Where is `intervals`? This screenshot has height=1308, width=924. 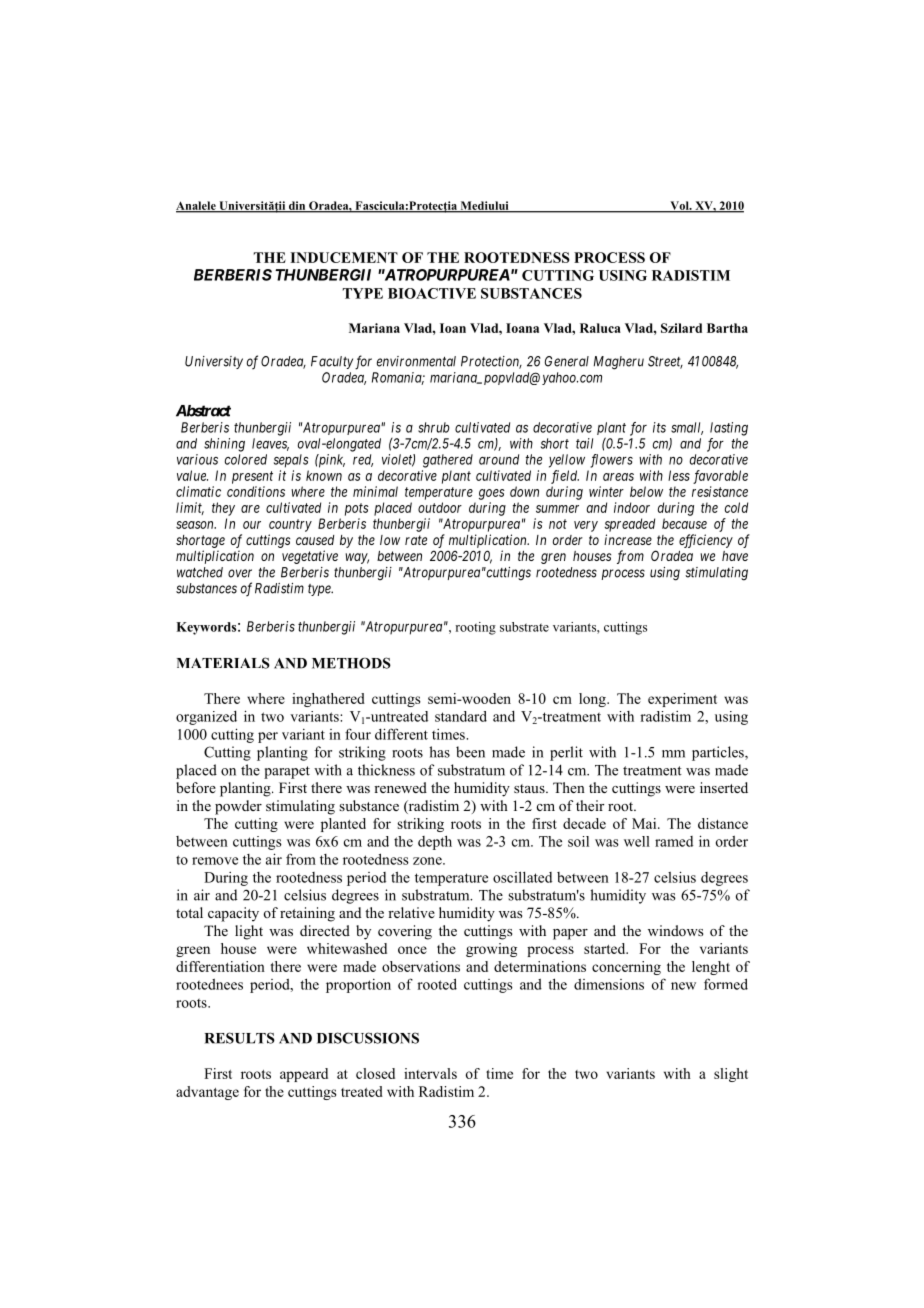 intervals is located at coordinates (430, 1073).
